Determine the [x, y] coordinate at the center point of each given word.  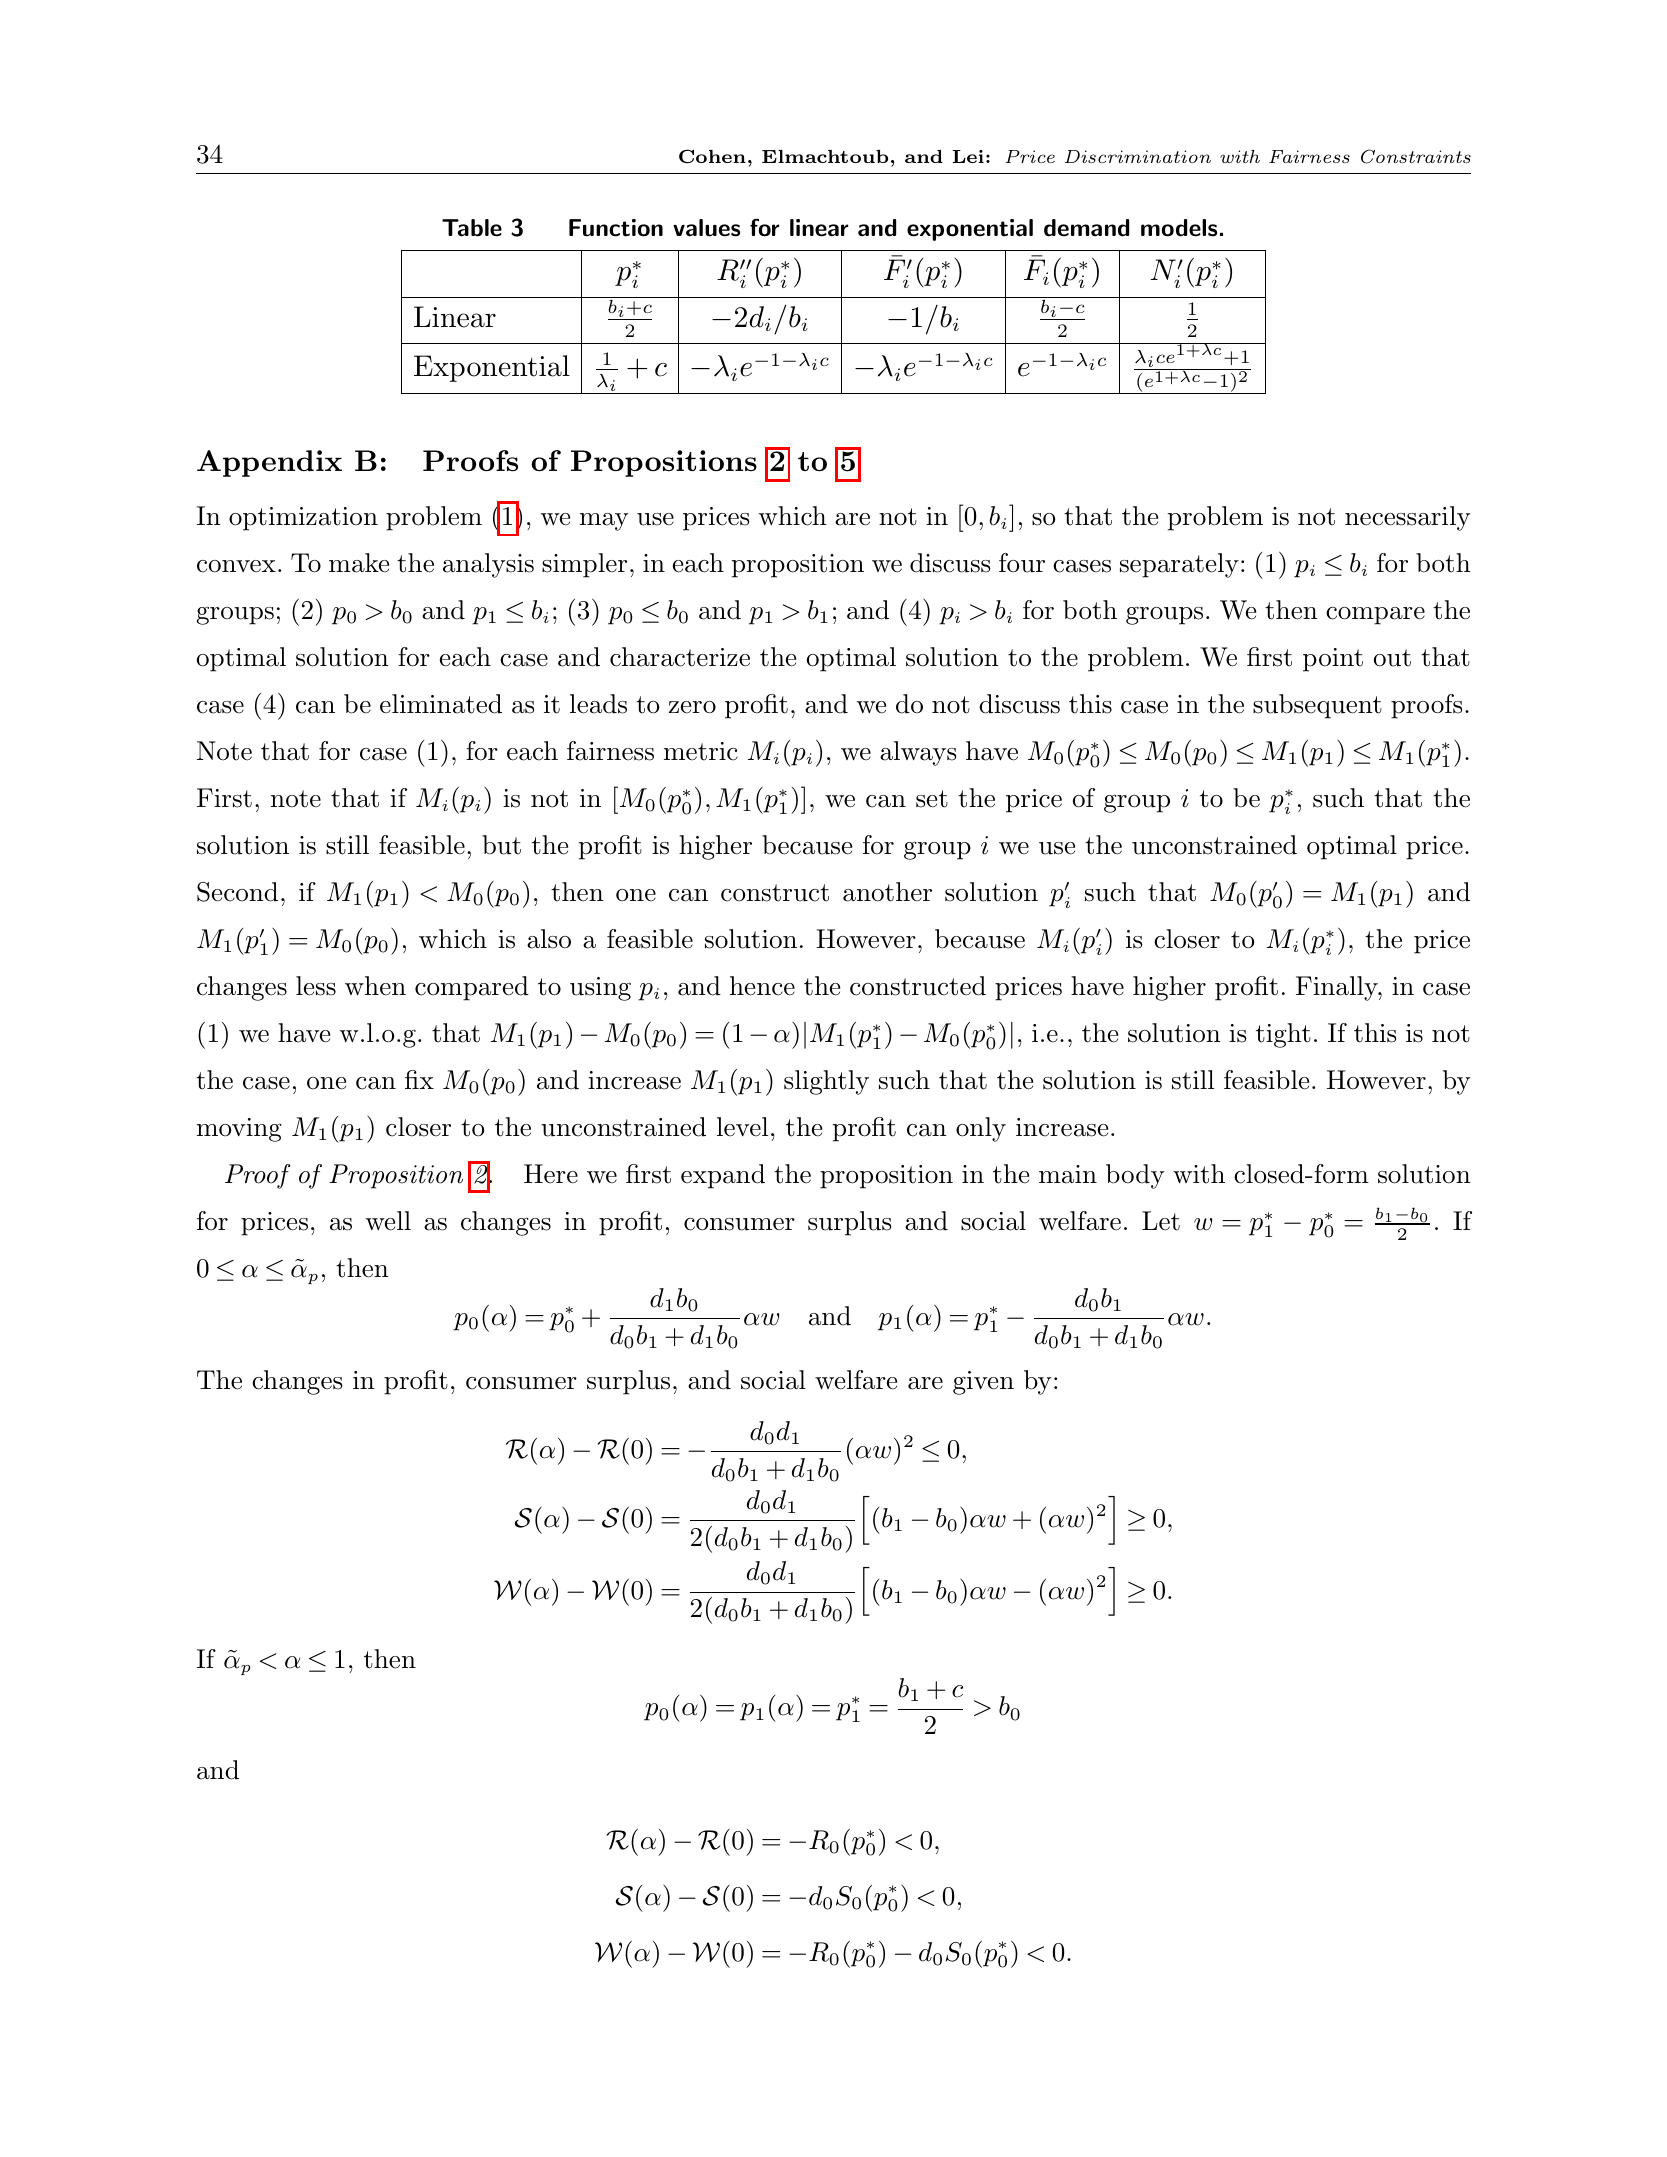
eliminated [441, 704]
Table [472, 228]
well [388, 1221]
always [918, 753]
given [983, 1383]
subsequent [1317, 706]
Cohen [712, 156]
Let [1161, 1221]
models [1179, 228]
